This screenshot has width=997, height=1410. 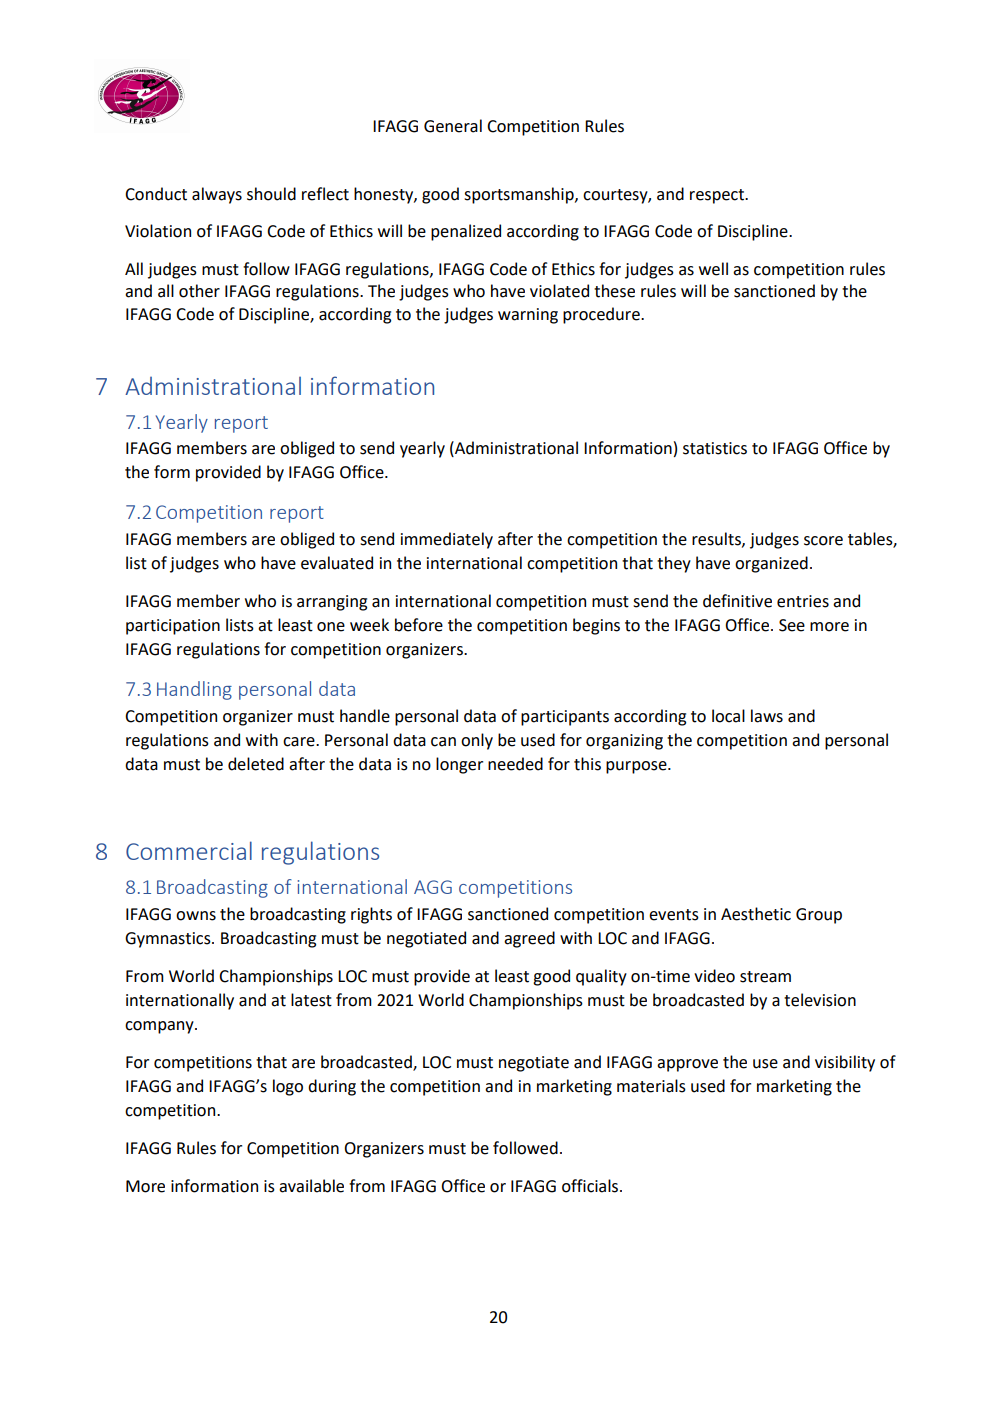 What do you see at coordinates (792, 625) in the screenshot?
I see `See` at bounding box center [792, 625].
